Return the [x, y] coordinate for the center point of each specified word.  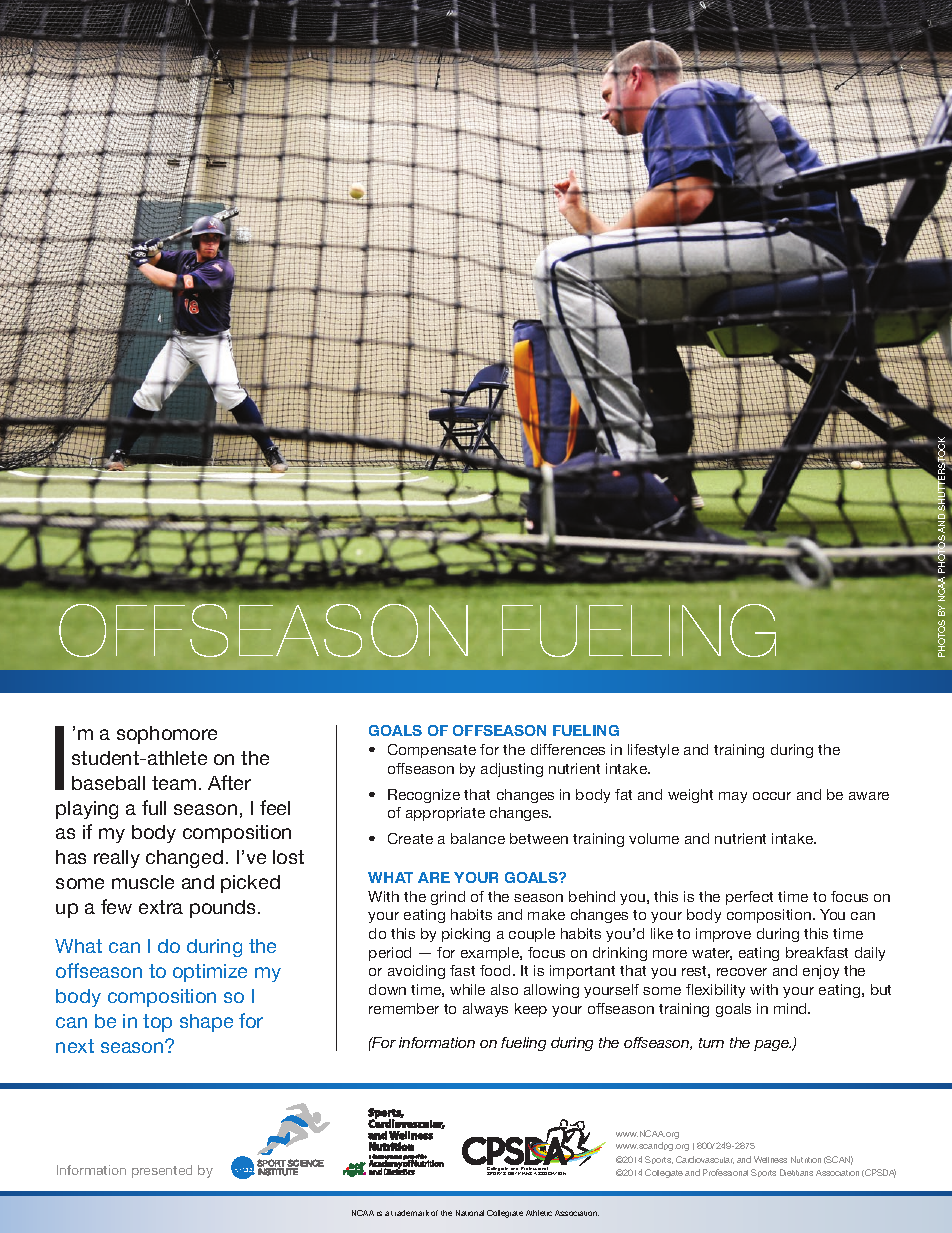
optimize [210, 973]
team [174, 783]
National [470, 1213]
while [467, 989]
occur [772, 796]
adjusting [512, 770]
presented [162, 1171]
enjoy [821, 972]
